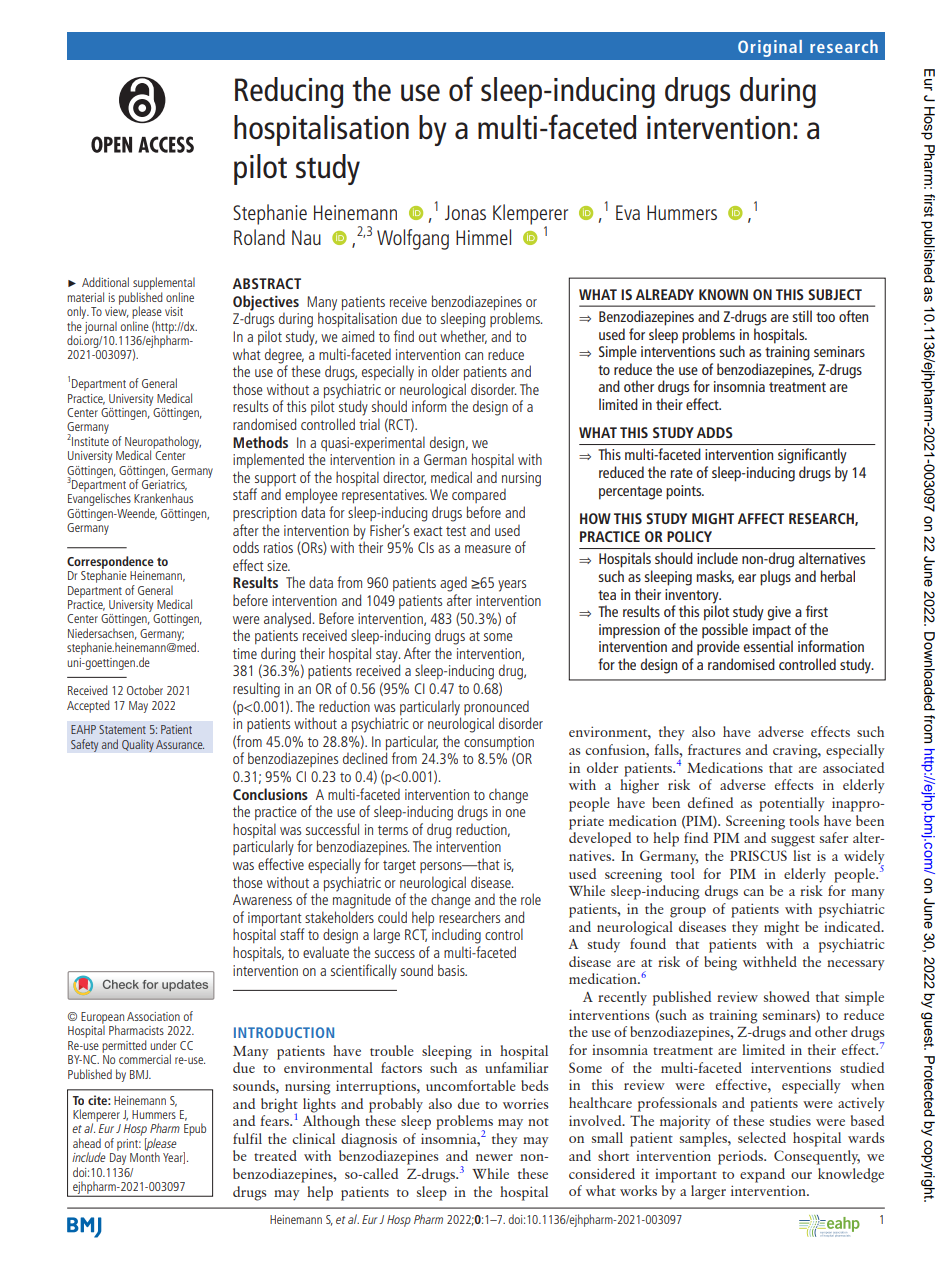  Describe the element at coordinates (531, 899) in the screenshot. I see `role` at that location.
